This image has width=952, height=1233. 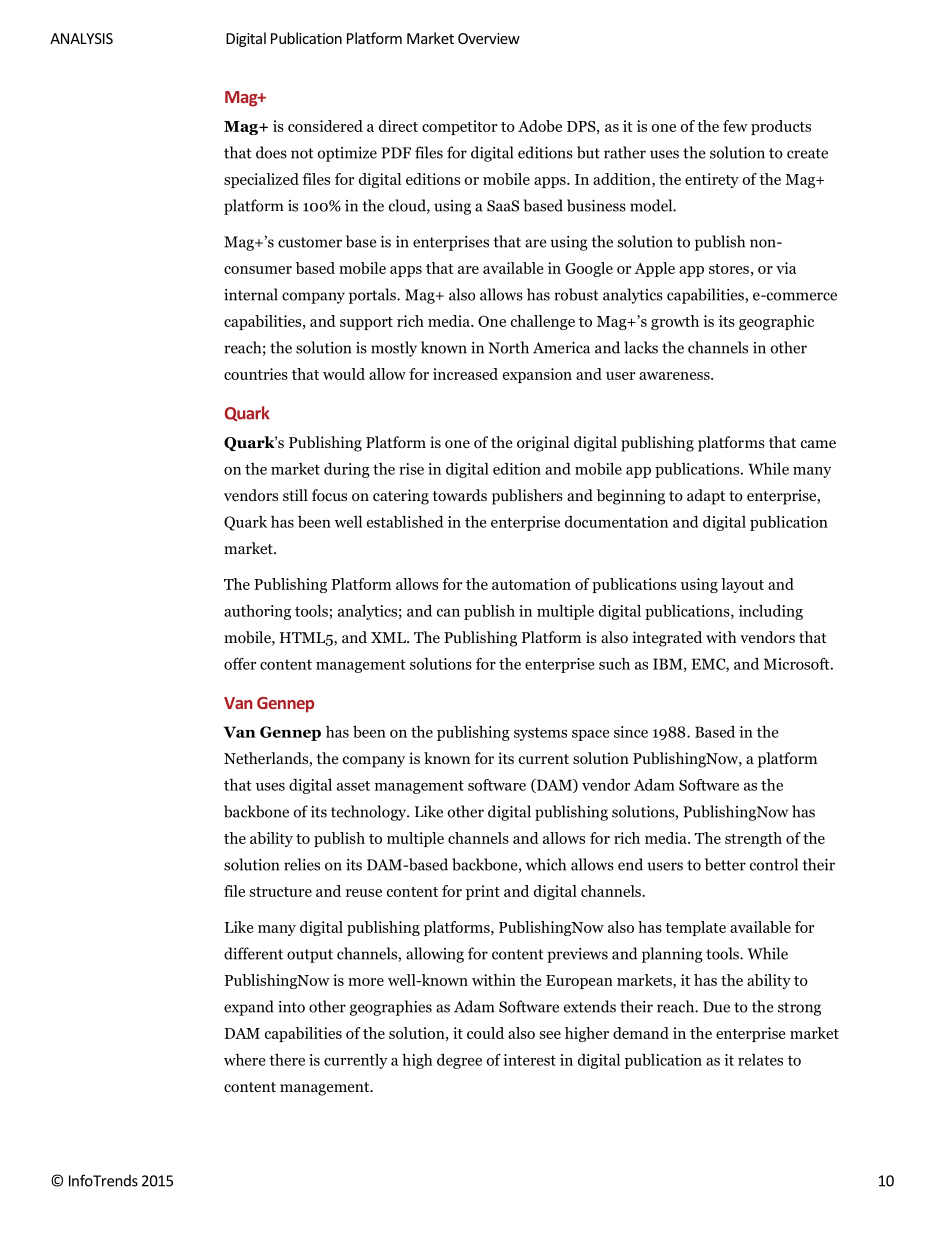 I want to click on systems, so click(x=540, y=734).
